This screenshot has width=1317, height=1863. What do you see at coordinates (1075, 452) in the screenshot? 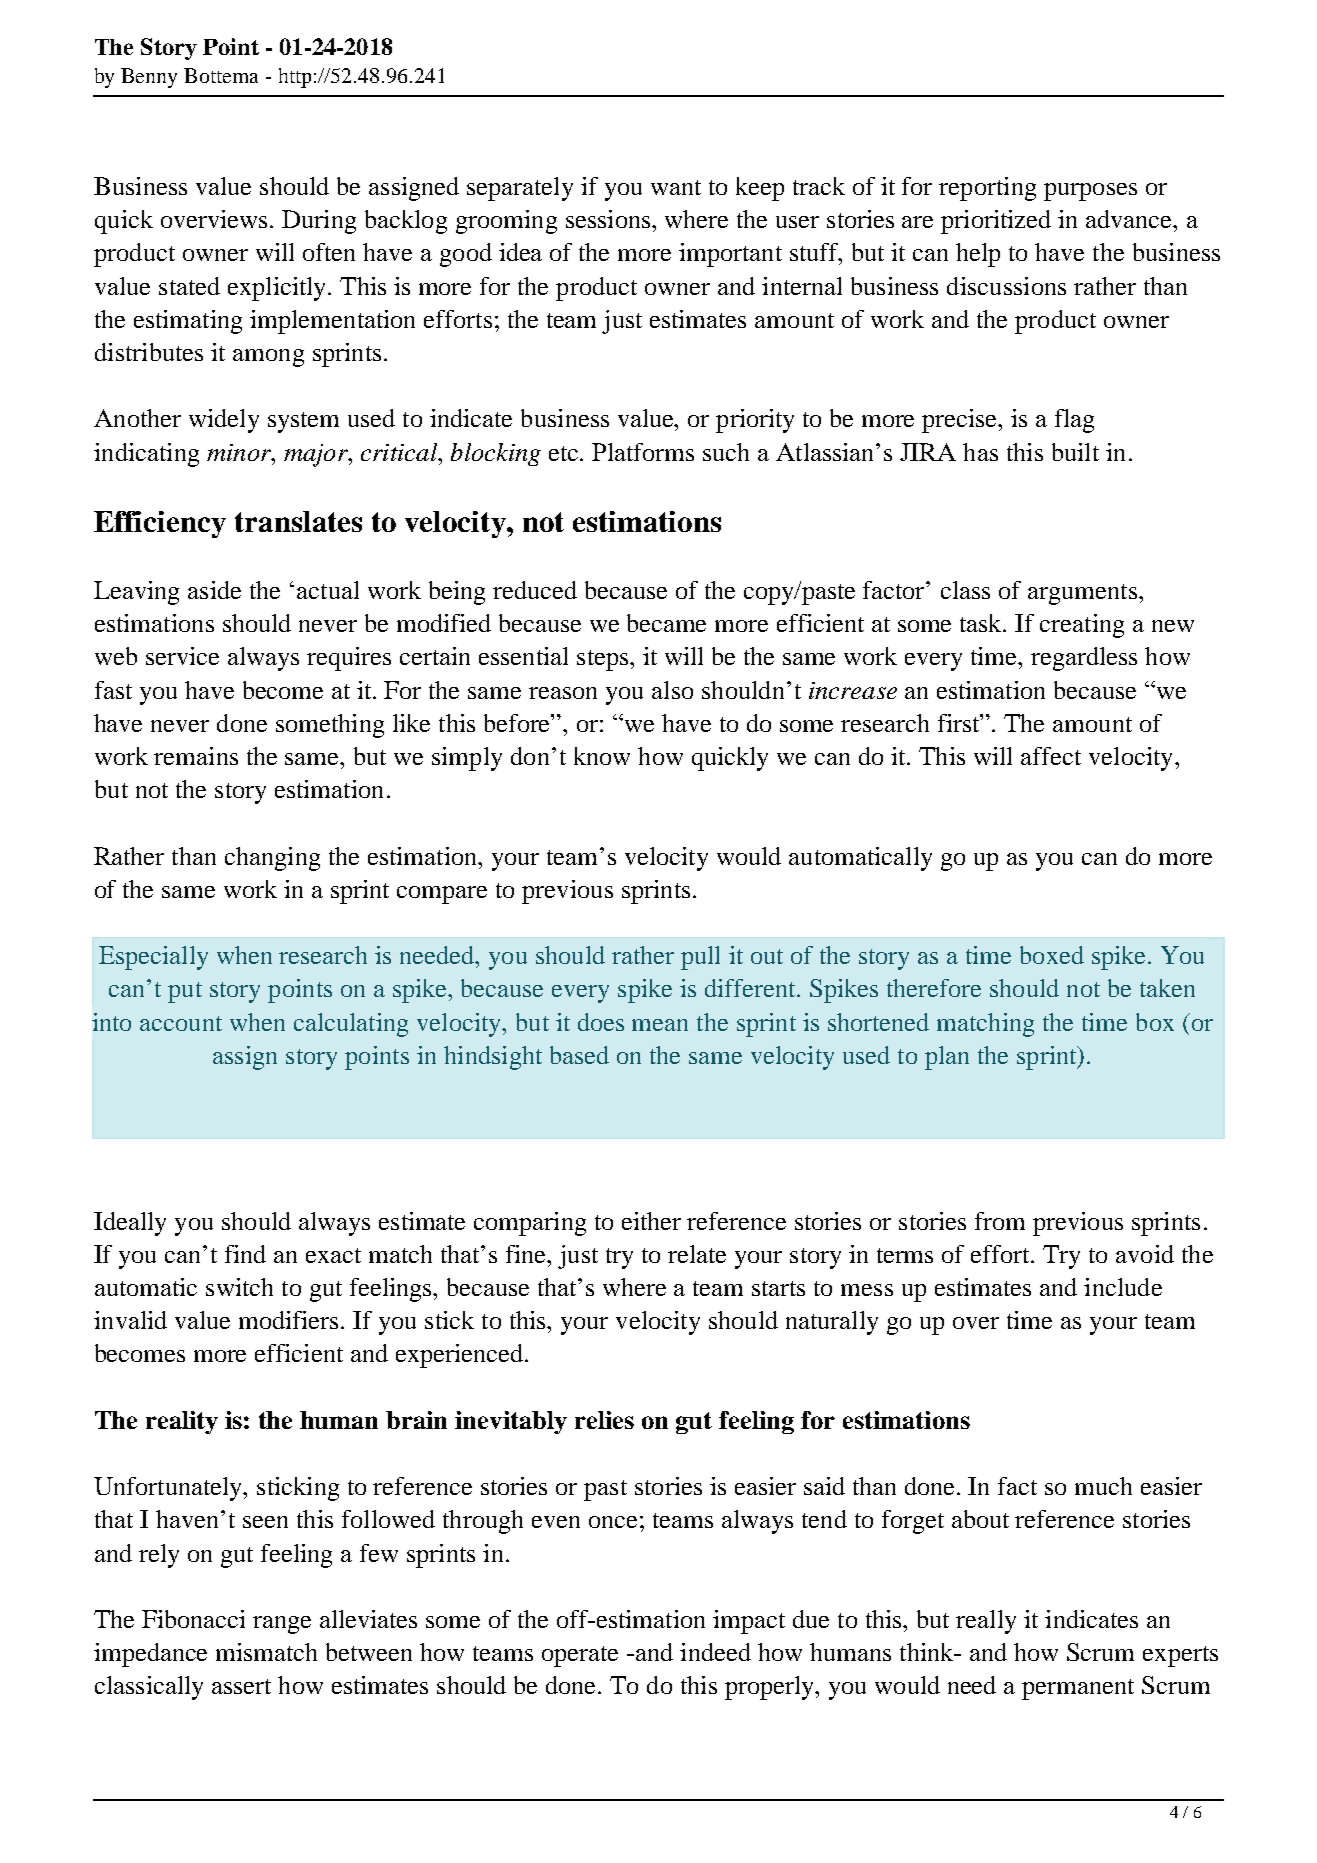
I see `built` at bounding box center [1075, 452].
